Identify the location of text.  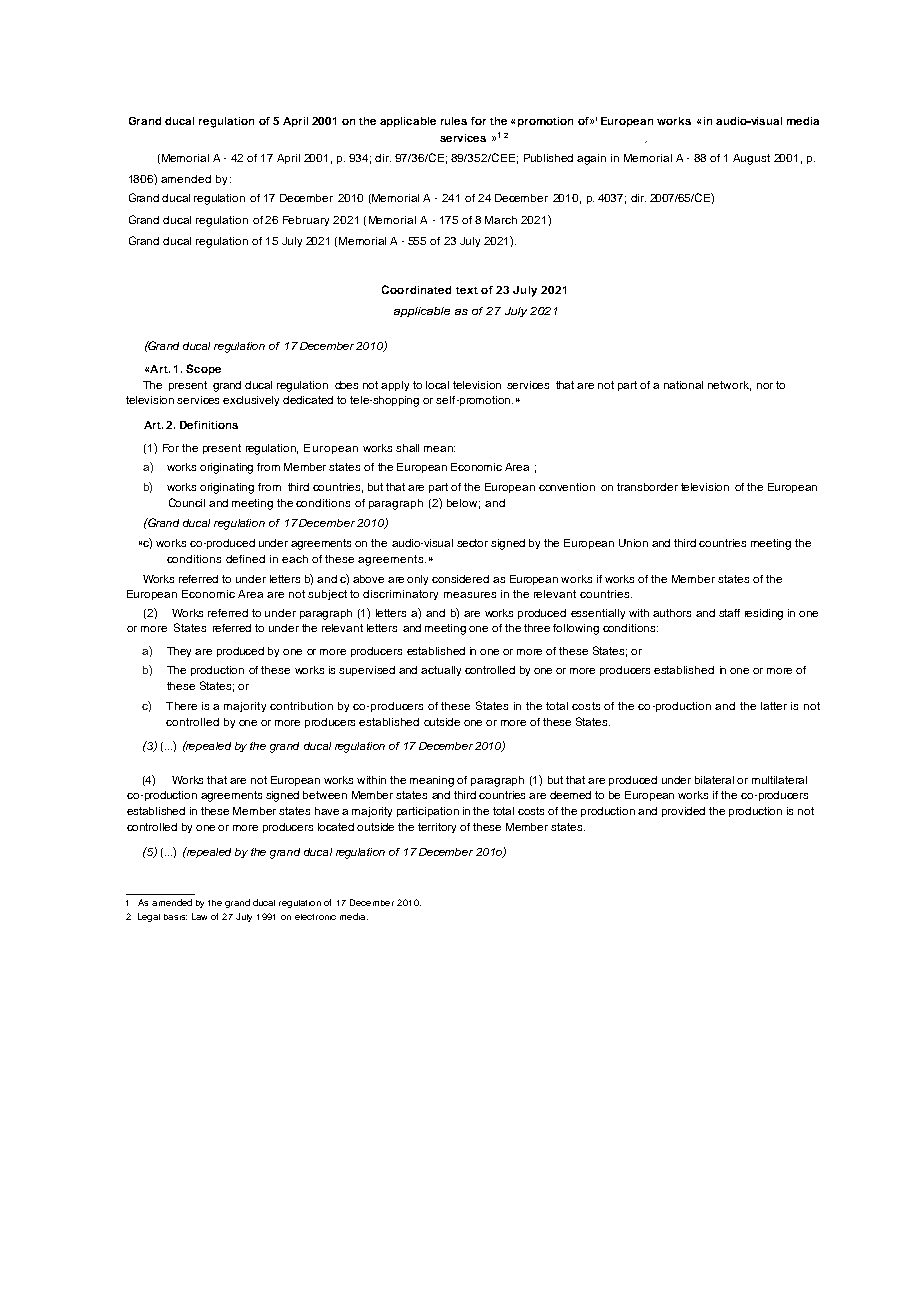
(467, 290).
